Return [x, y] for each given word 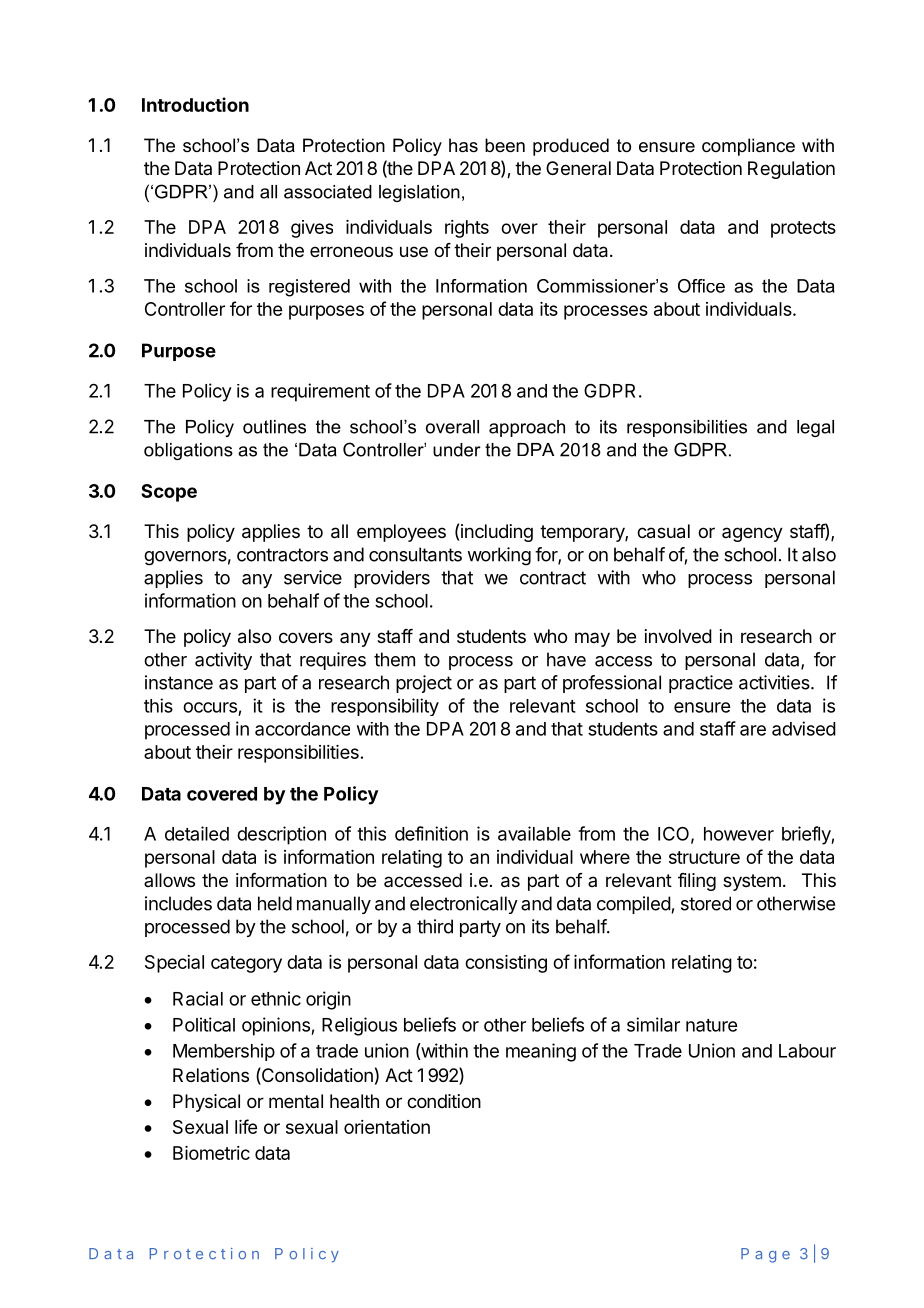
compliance [748, 147]
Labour [807, 1051]
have [566, 659]
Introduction [195, 104]
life [246, 1126]
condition [444, 1101]
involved [678, 636]
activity [223, 661]
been [505, 145]
